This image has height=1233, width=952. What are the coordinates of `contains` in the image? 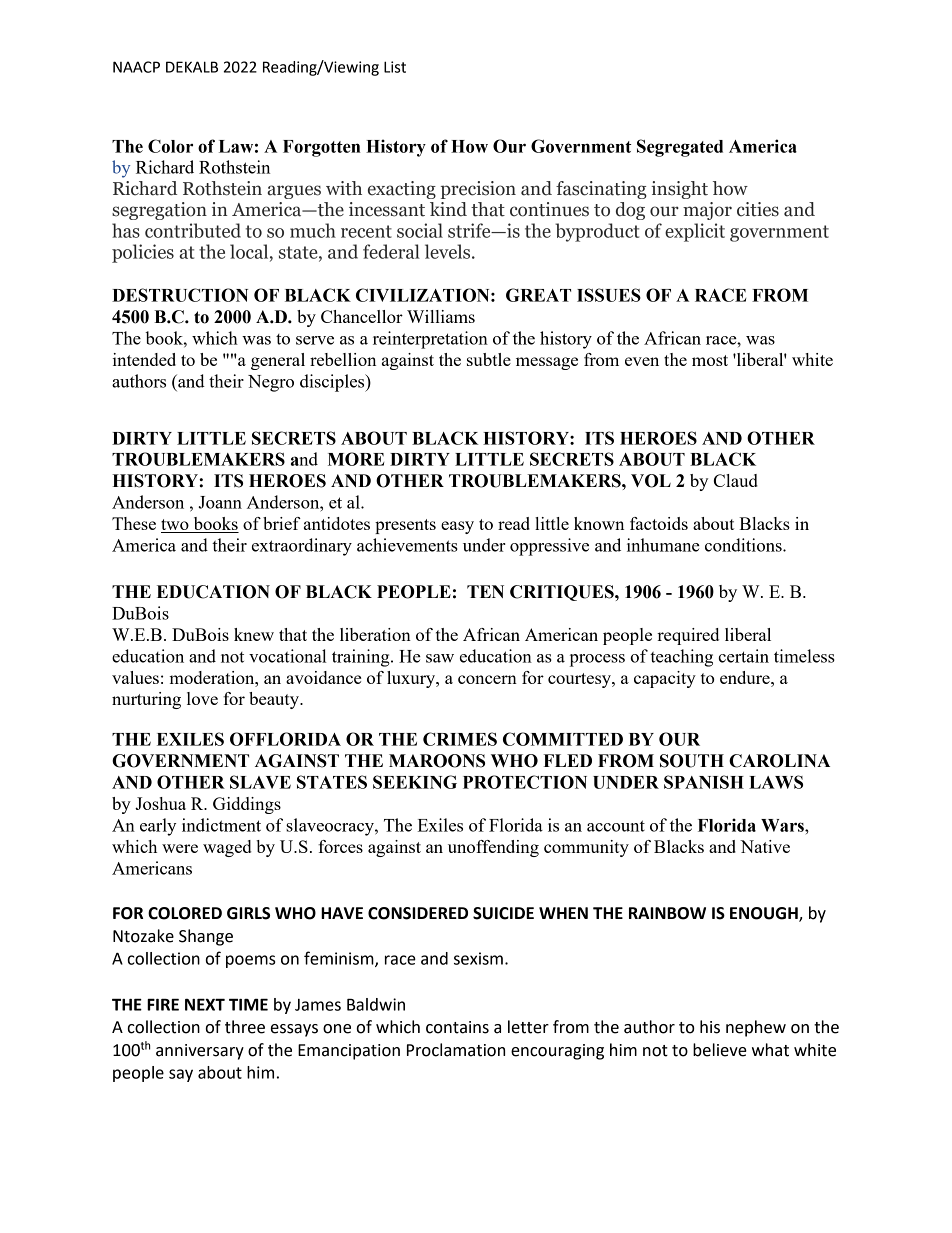 It's located at (457, 1027).
